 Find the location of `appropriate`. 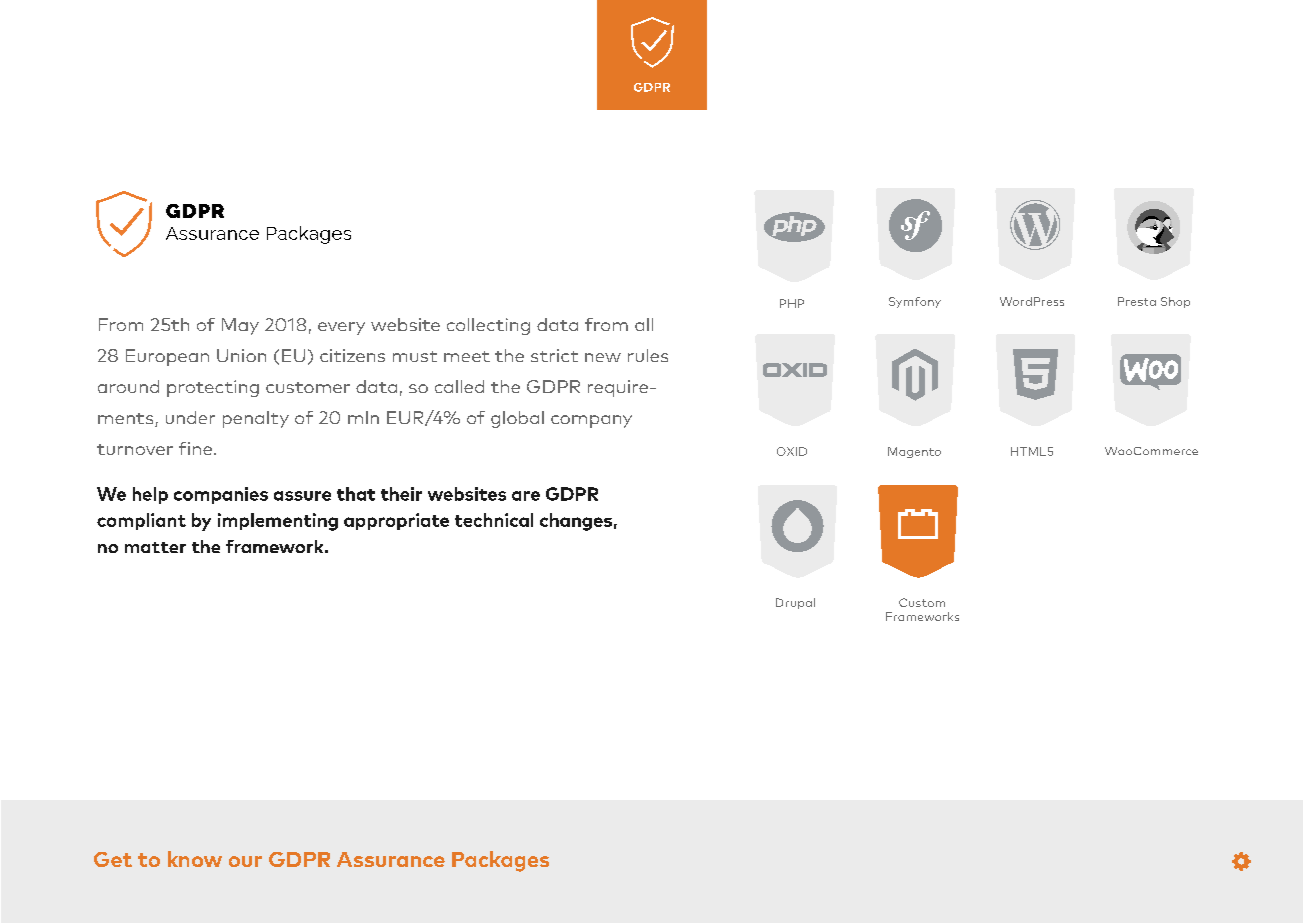

appropriate is located at coordinates (396, 521).
